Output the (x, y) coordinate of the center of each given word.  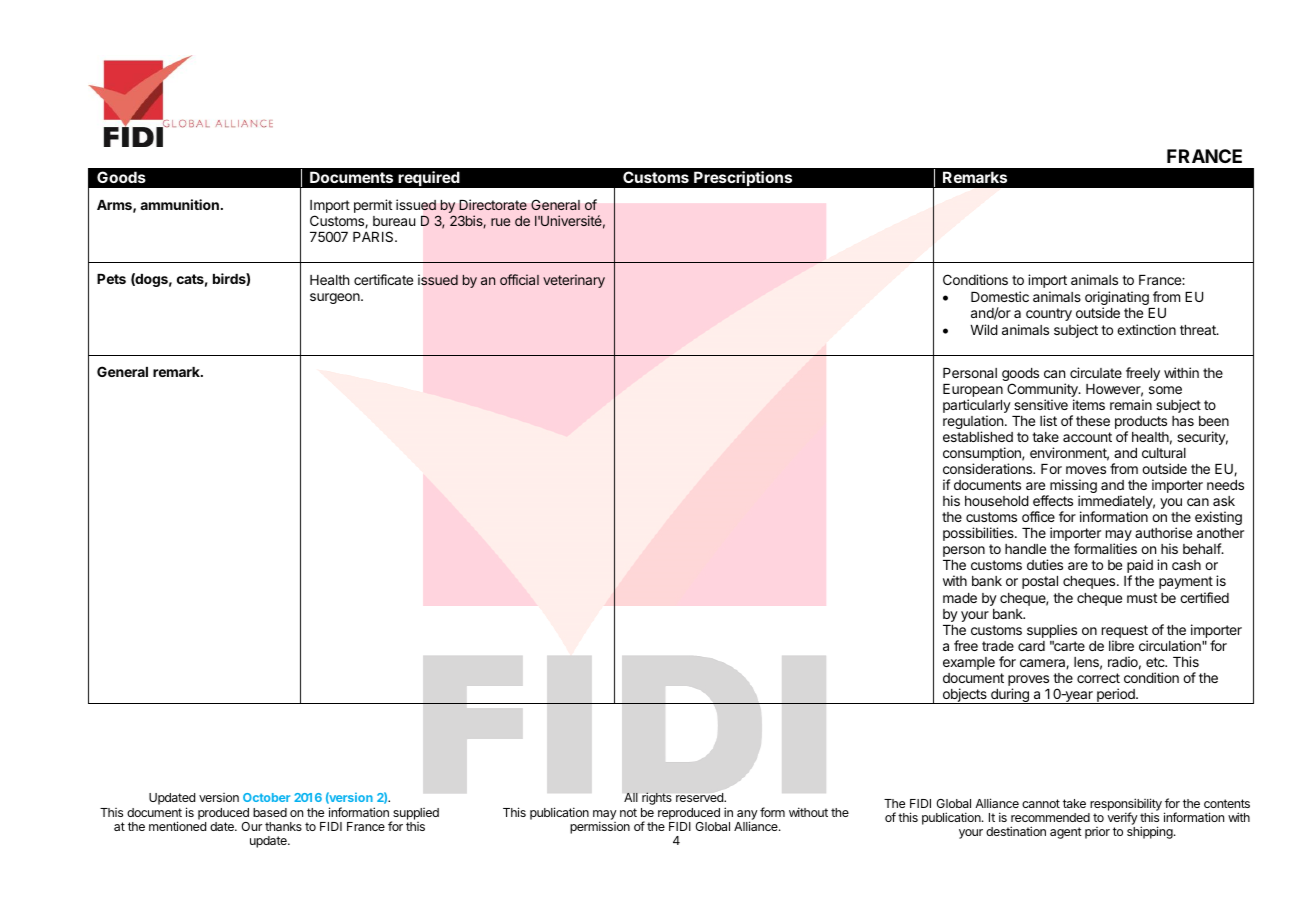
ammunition (179, 204)
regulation (973, 423)
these (1093, 421)
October (266, 797)
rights (657, 798)
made (960, 598)
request (1125, 631)
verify (1122, 820)
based (270, 812)
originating (1117, 299)
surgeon (336, 298)
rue (500, 222)
